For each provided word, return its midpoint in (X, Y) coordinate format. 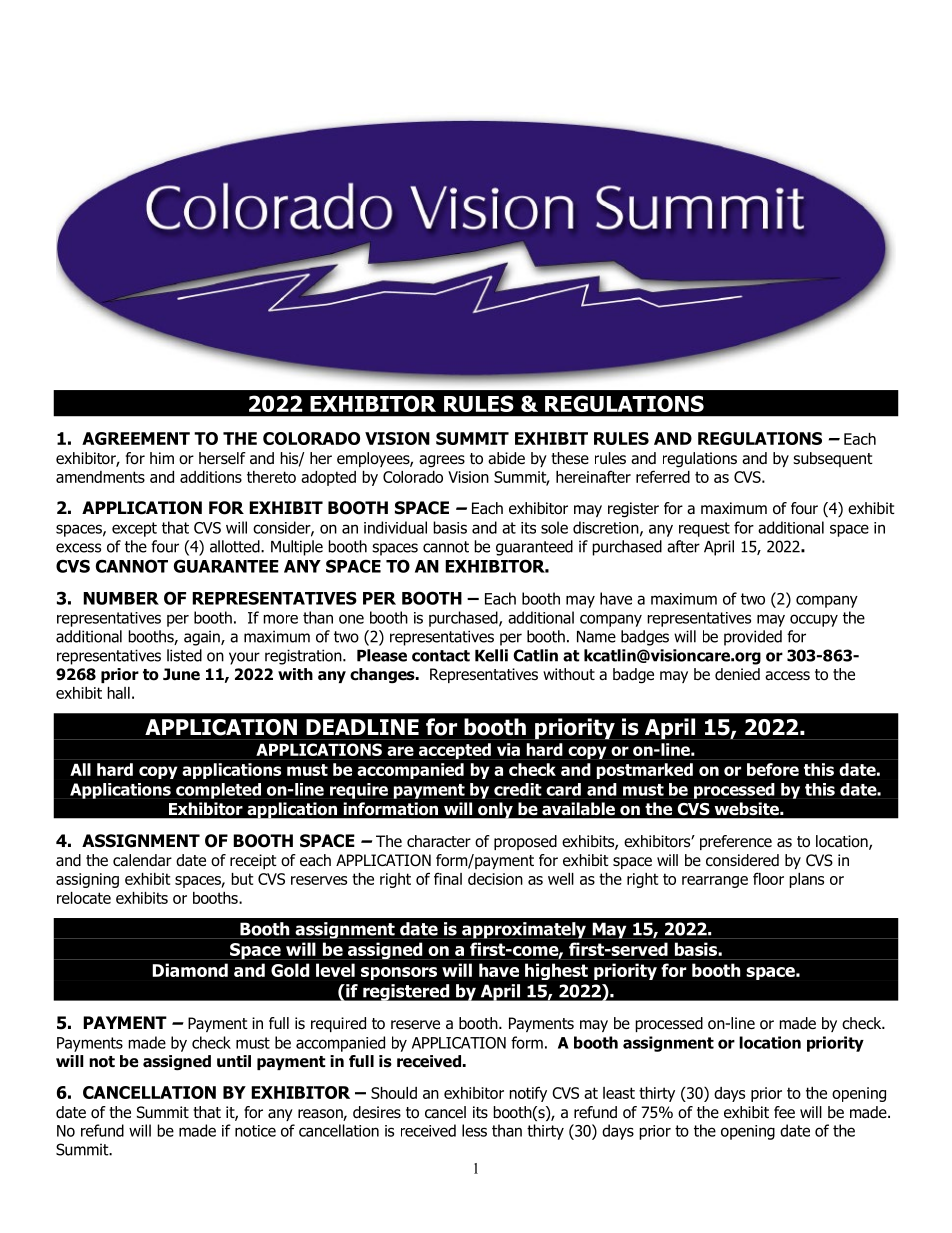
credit (518, 789)
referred (663, 476)
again (203, 638)
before (773, 769)
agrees (442, 461)
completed (218, 791)
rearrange (715, 882)
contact (441, 656)
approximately (524, 930)
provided (753, 638)
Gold (290, 970)
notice (255, 1131)
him (162, 458)
